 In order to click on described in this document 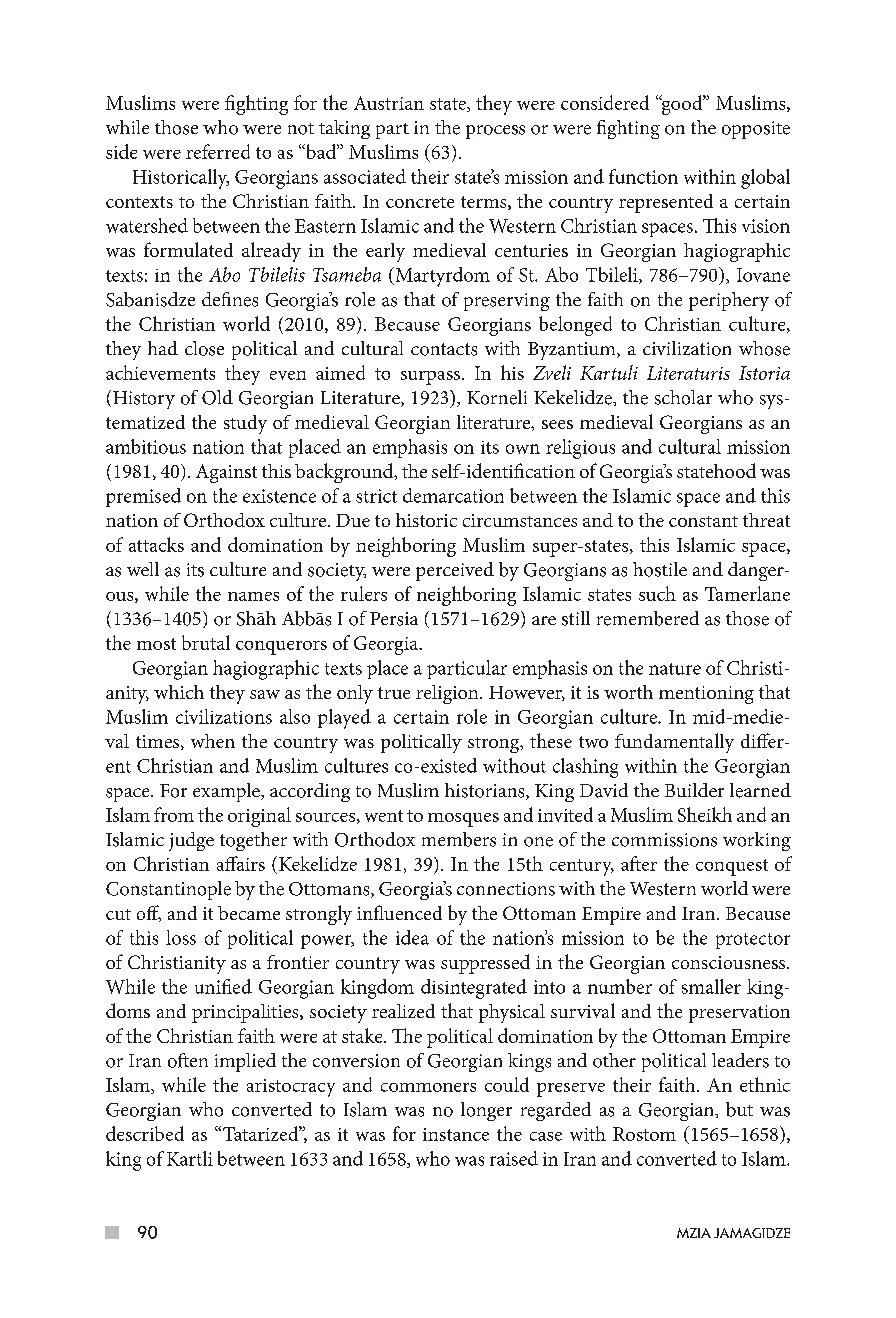, I will do `click(145, 1133)`.
